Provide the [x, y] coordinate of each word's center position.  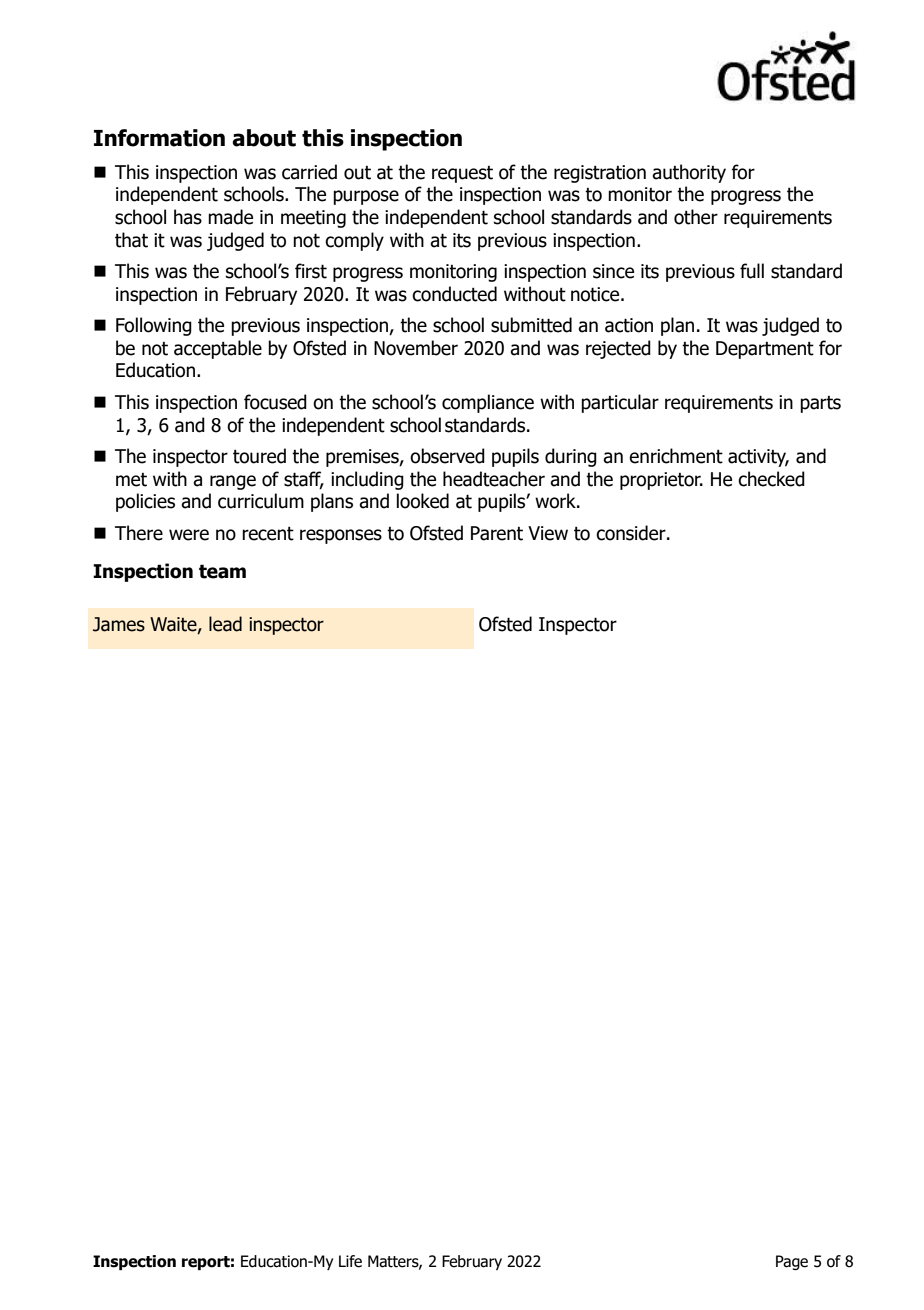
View [548, 533]
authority [689, 173]
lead [225, 624]
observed [447, 456]
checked [771, 479]
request [462, 174]
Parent [497, 533]
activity [758, 458]
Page [792, 1262]
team [222, 571]
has [188, 217]
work [556, 501]
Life [350, 1261]
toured [259, 456]
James [119, 624]
